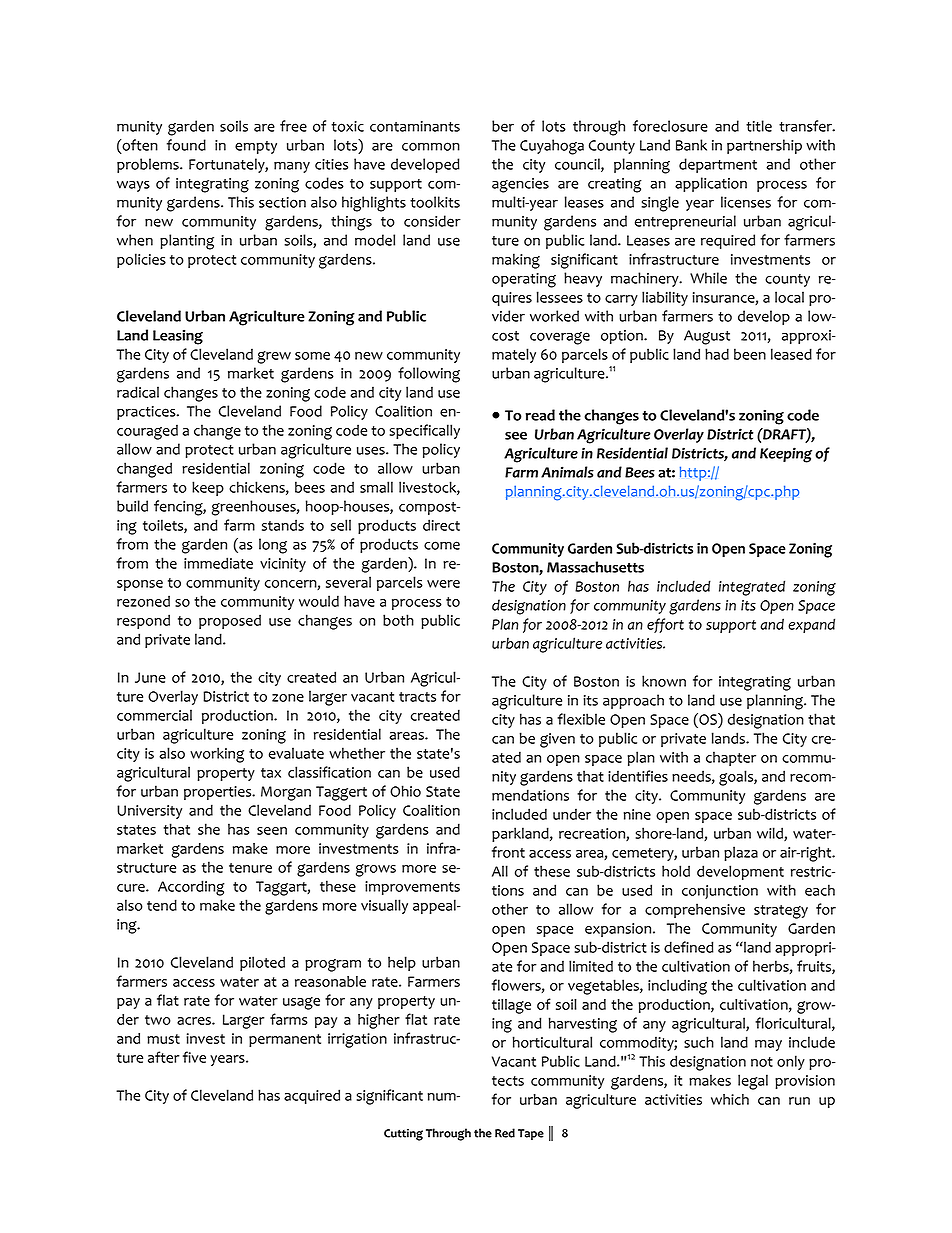  What do you see at coordinates (186, 145) in the document?
I see `found` at bounding box center [186, 145].
